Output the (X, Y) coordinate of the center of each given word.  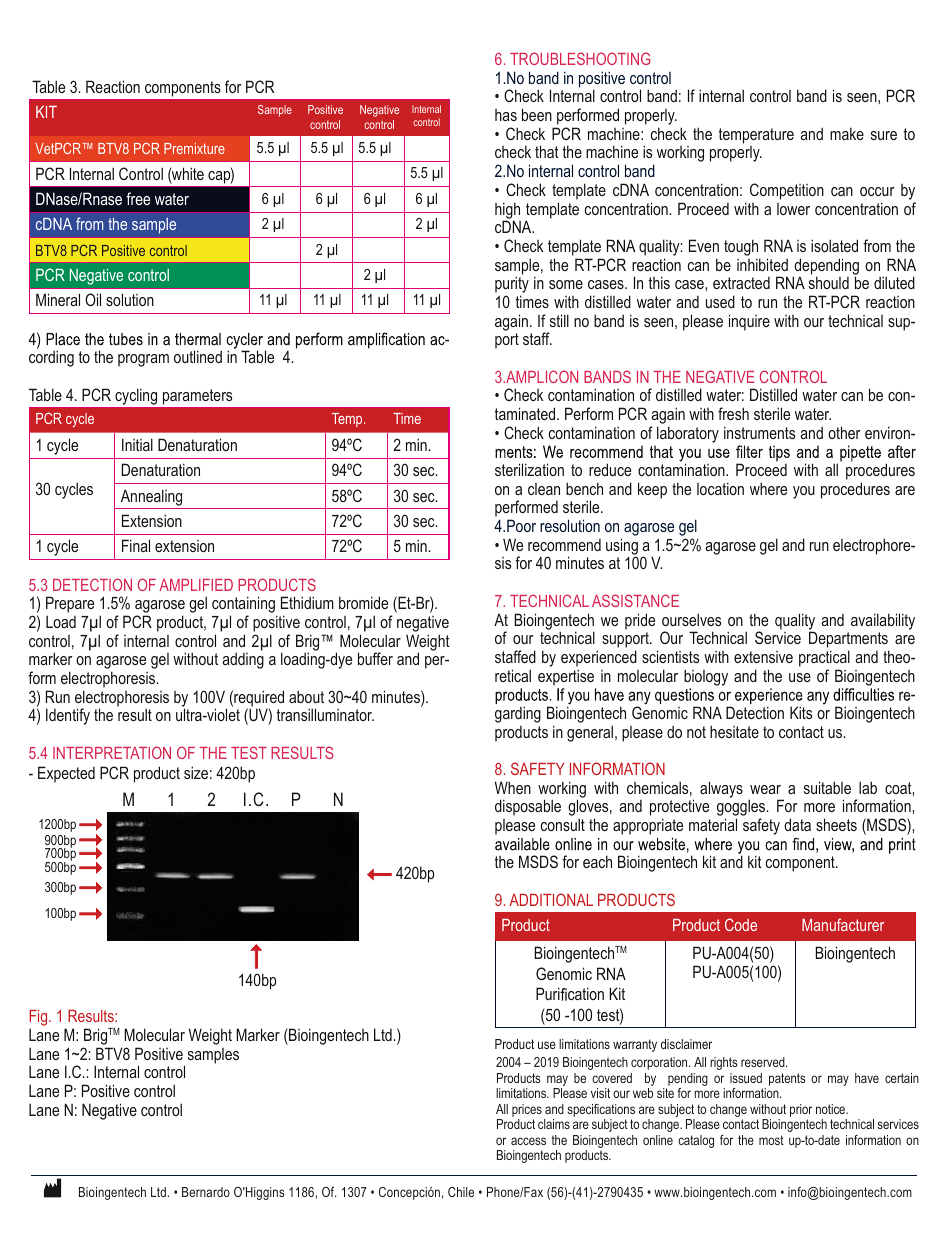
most (771, 1140)
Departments (849, 641)
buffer (375, 658)
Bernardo (206, 1192)
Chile (461, 1192)
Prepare (70, 606)
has (506, 115)
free (138, 198)
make (847, 133)
